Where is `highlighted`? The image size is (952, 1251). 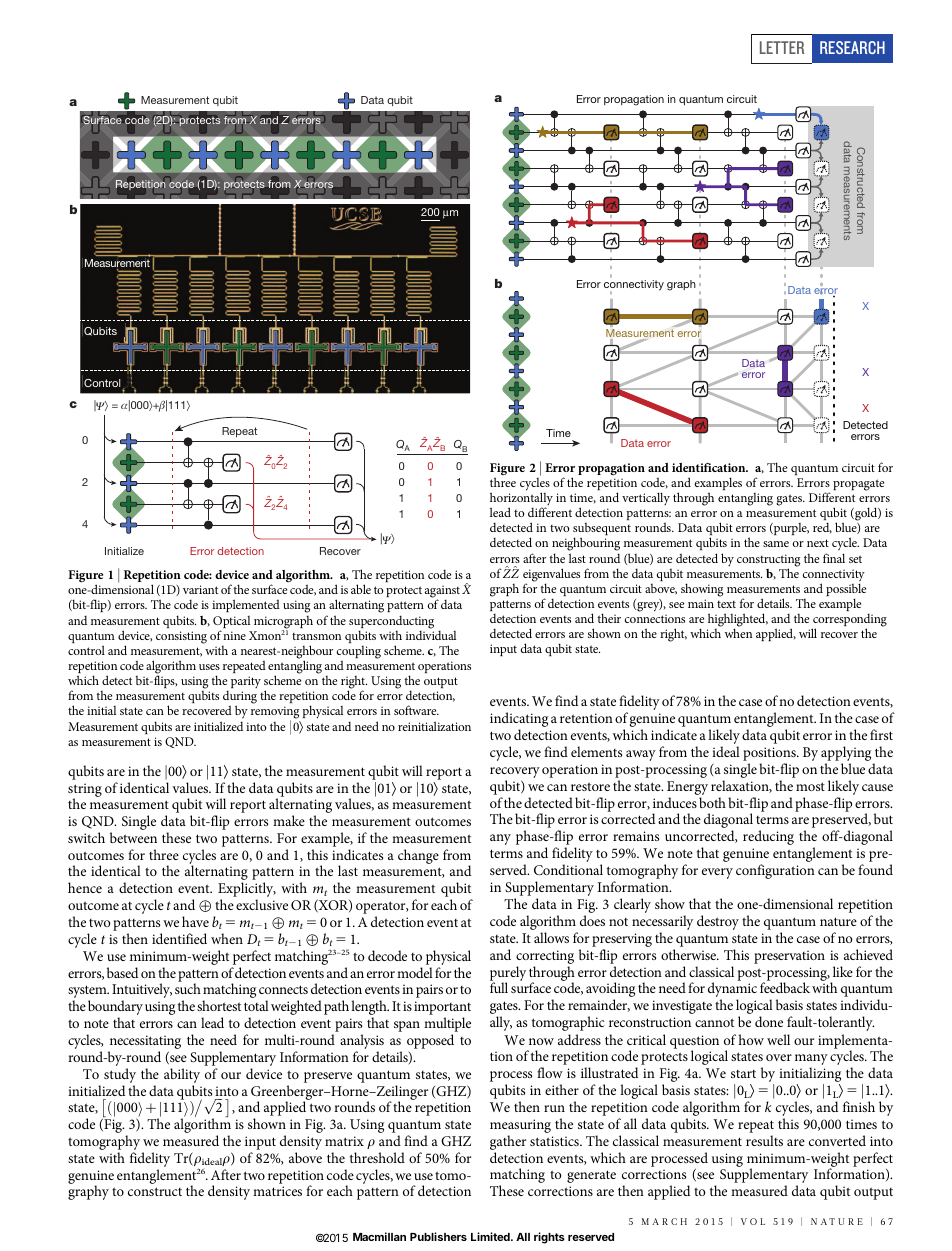 highlighted is located at coordinates (738, 621).
